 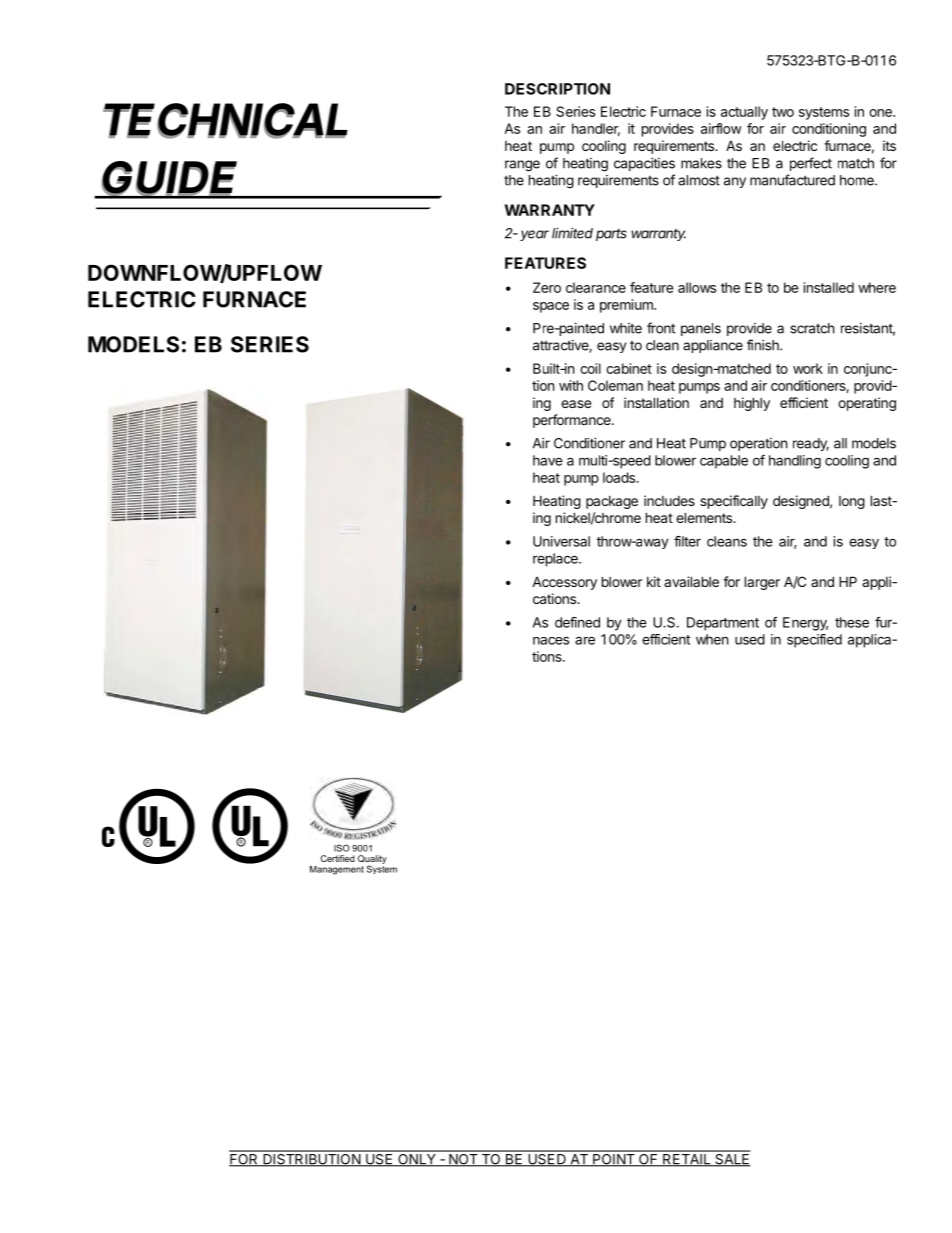 I want to click on Energy, so click(x=805, y=624).
